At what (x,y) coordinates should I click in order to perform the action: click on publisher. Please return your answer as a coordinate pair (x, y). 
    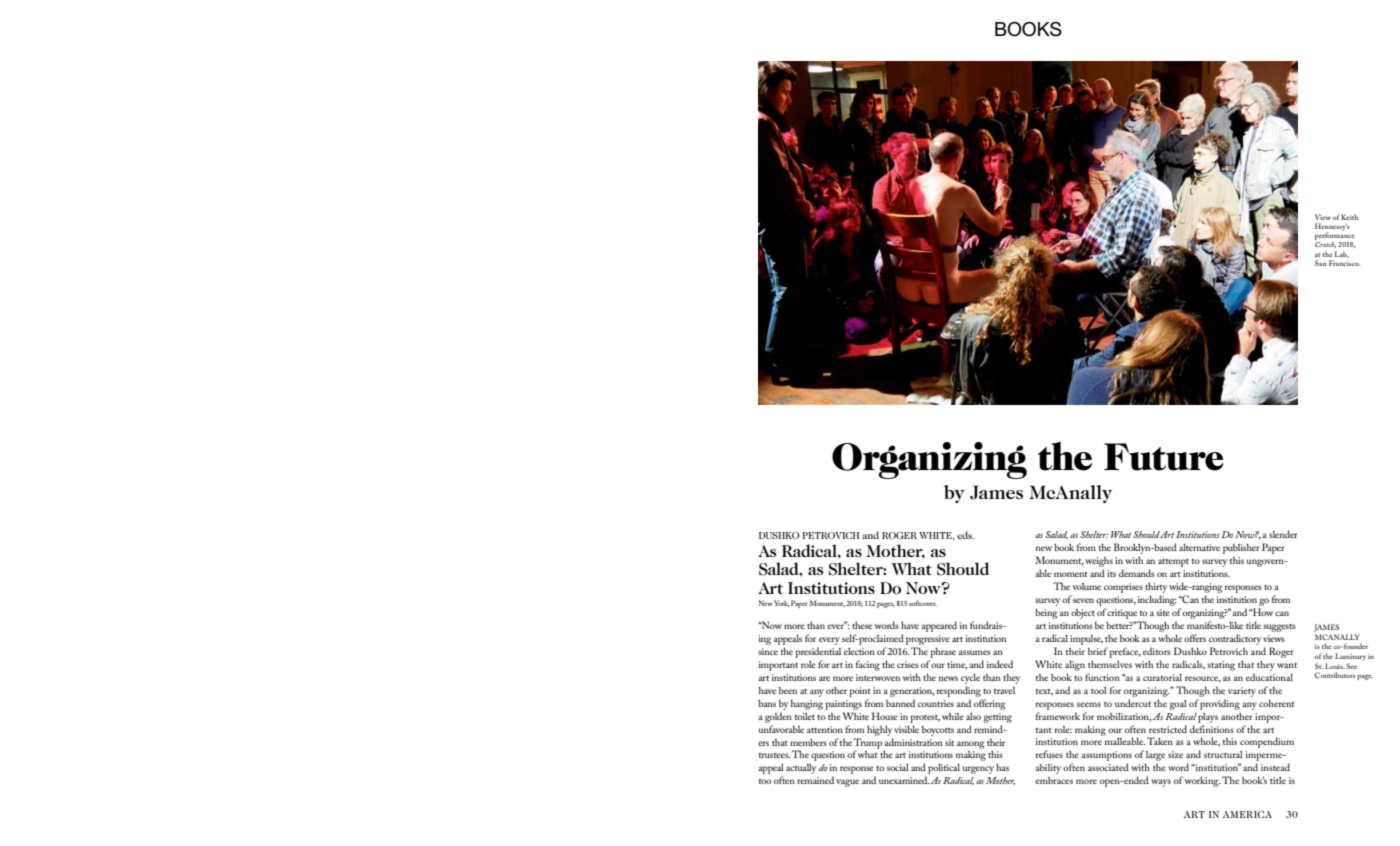
    Looking at the image, I should click on (1241, 549).
